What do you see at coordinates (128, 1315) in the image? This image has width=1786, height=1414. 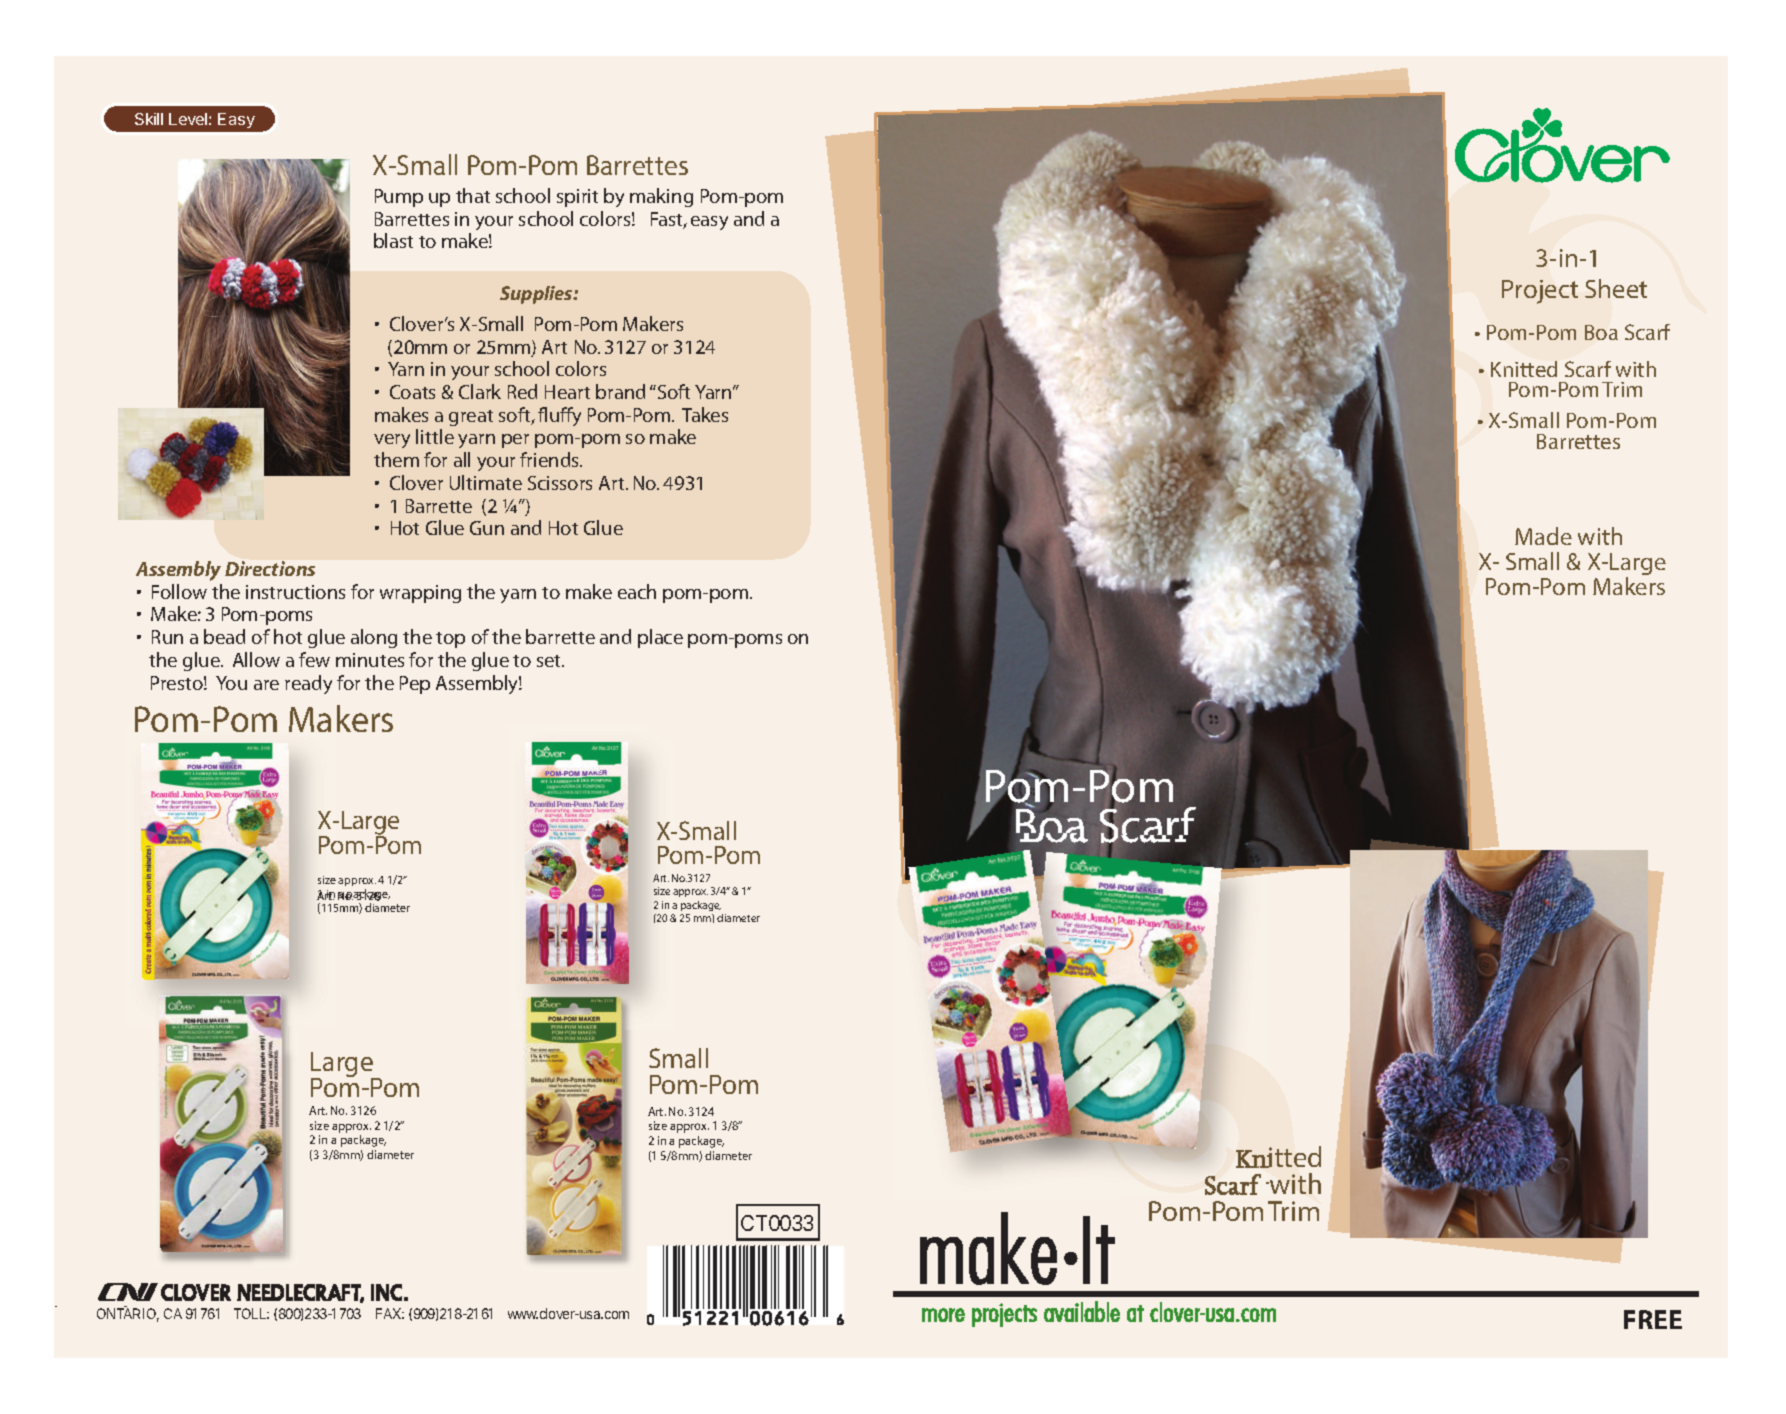 I see `ONTARIO` at bounding box center [128, 1315].
